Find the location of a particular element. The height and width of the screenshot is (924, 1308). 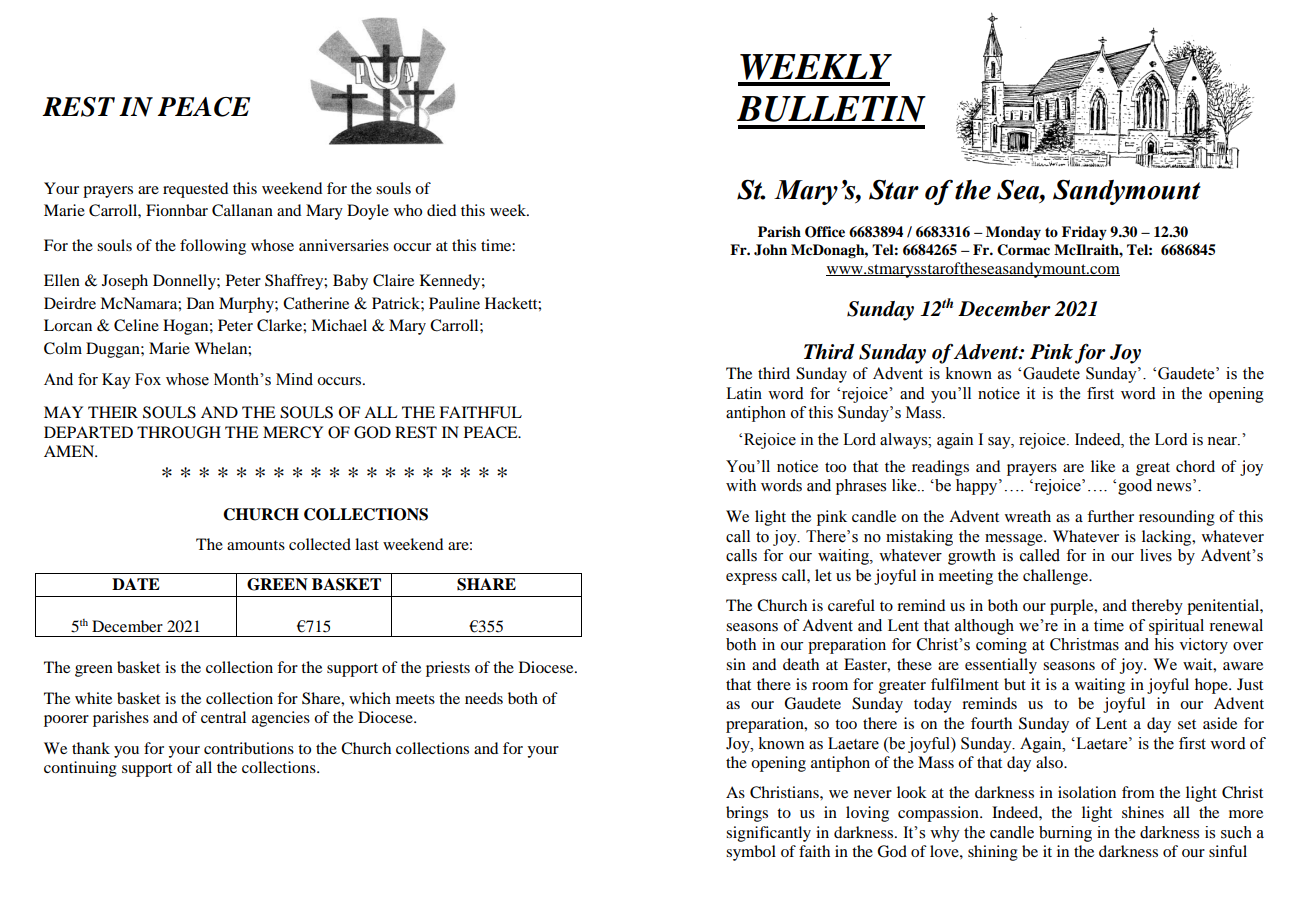

amounts is located at coordinates (256, 545).
